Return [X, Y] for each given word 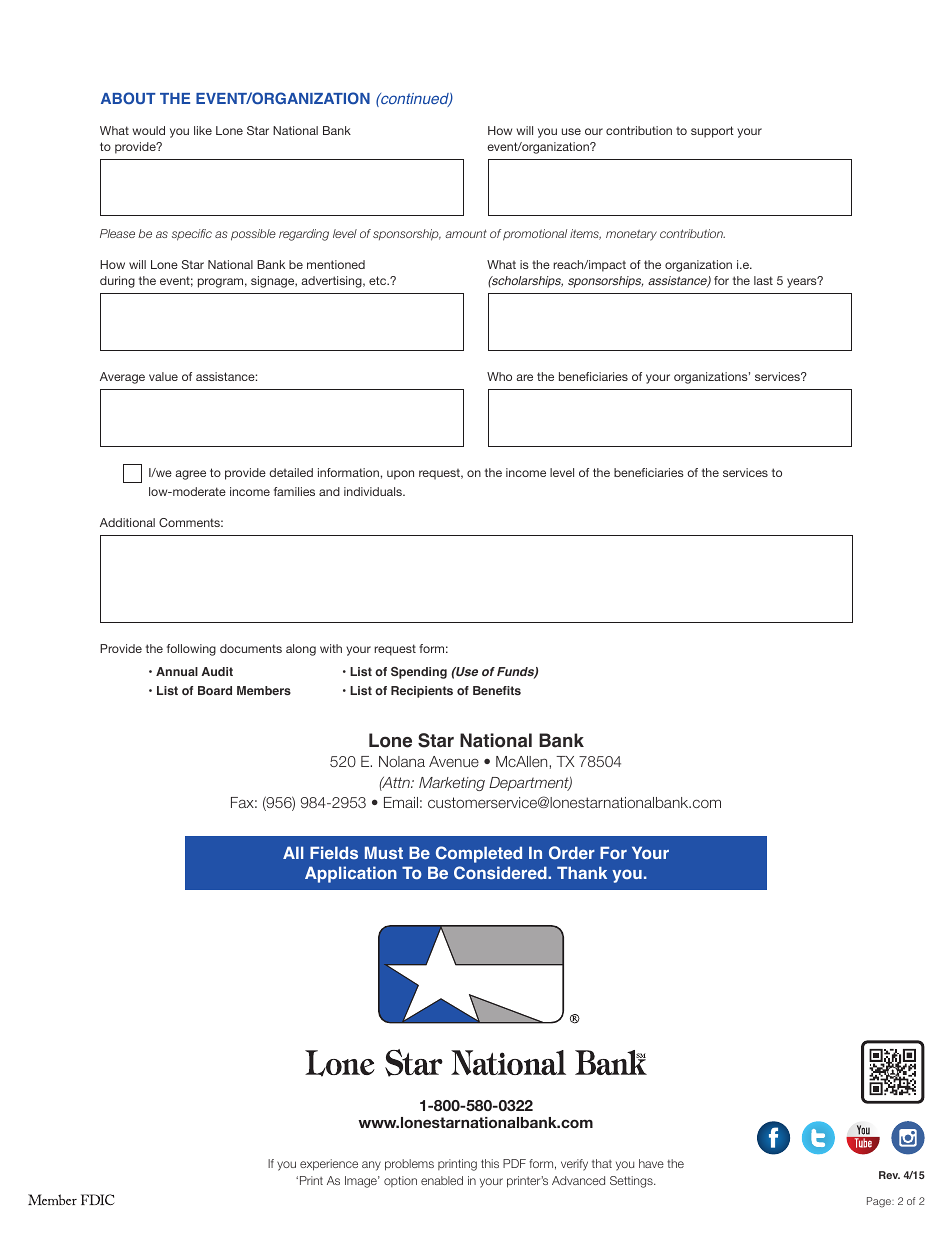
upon [400, 475]
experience [329, 1165]
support [712, 132]
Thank [582, 872]
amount [466, 233]
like [203, 130]
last [763, 280]
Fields [334, 852]
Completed [479, 854]
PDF [514, 1163]
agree [190, 475]
